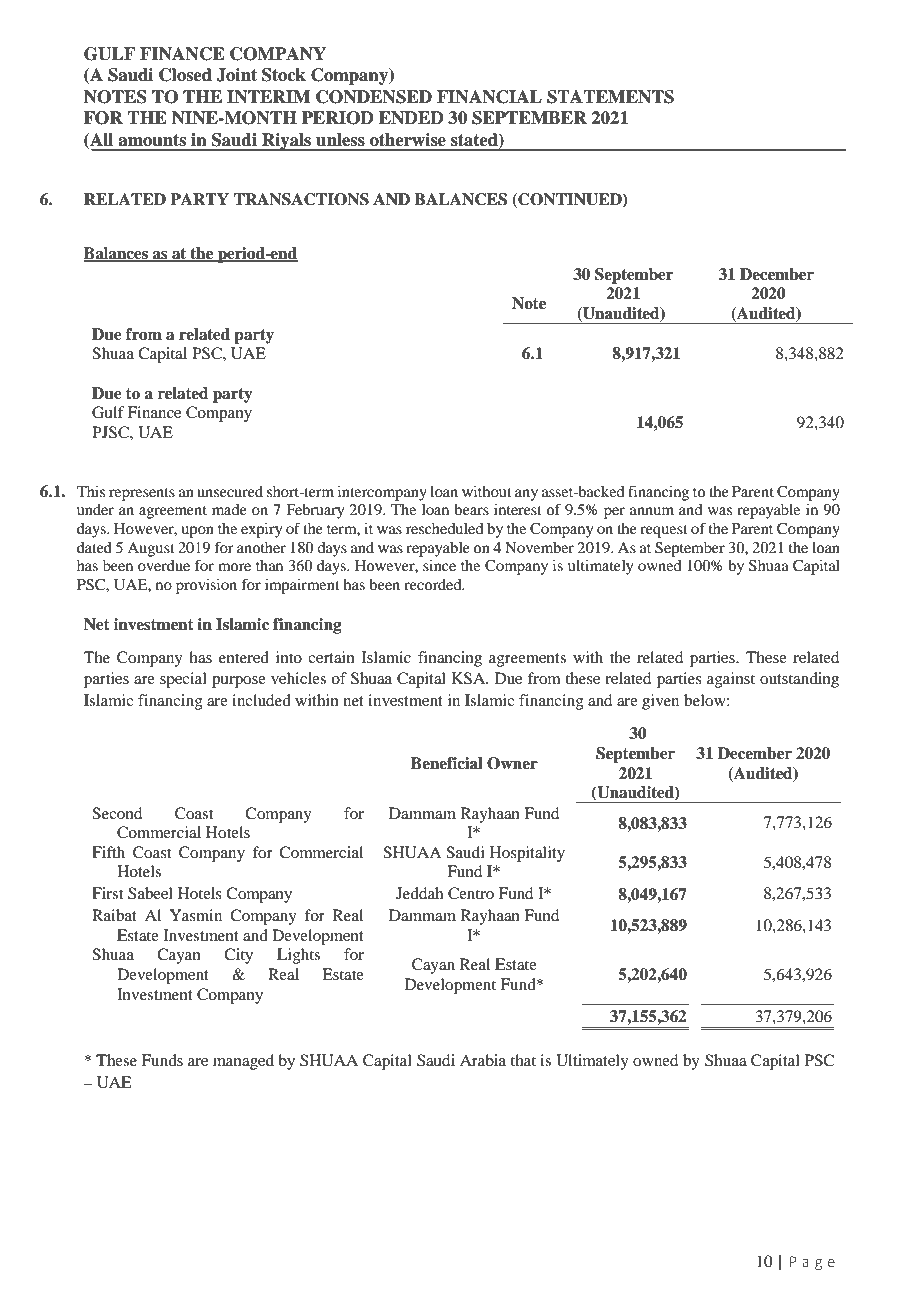 This image has height=1308, width=924. What do you see at coordinates (439, 565) in the image?
I see `since` at bounding box center [439, 565].
